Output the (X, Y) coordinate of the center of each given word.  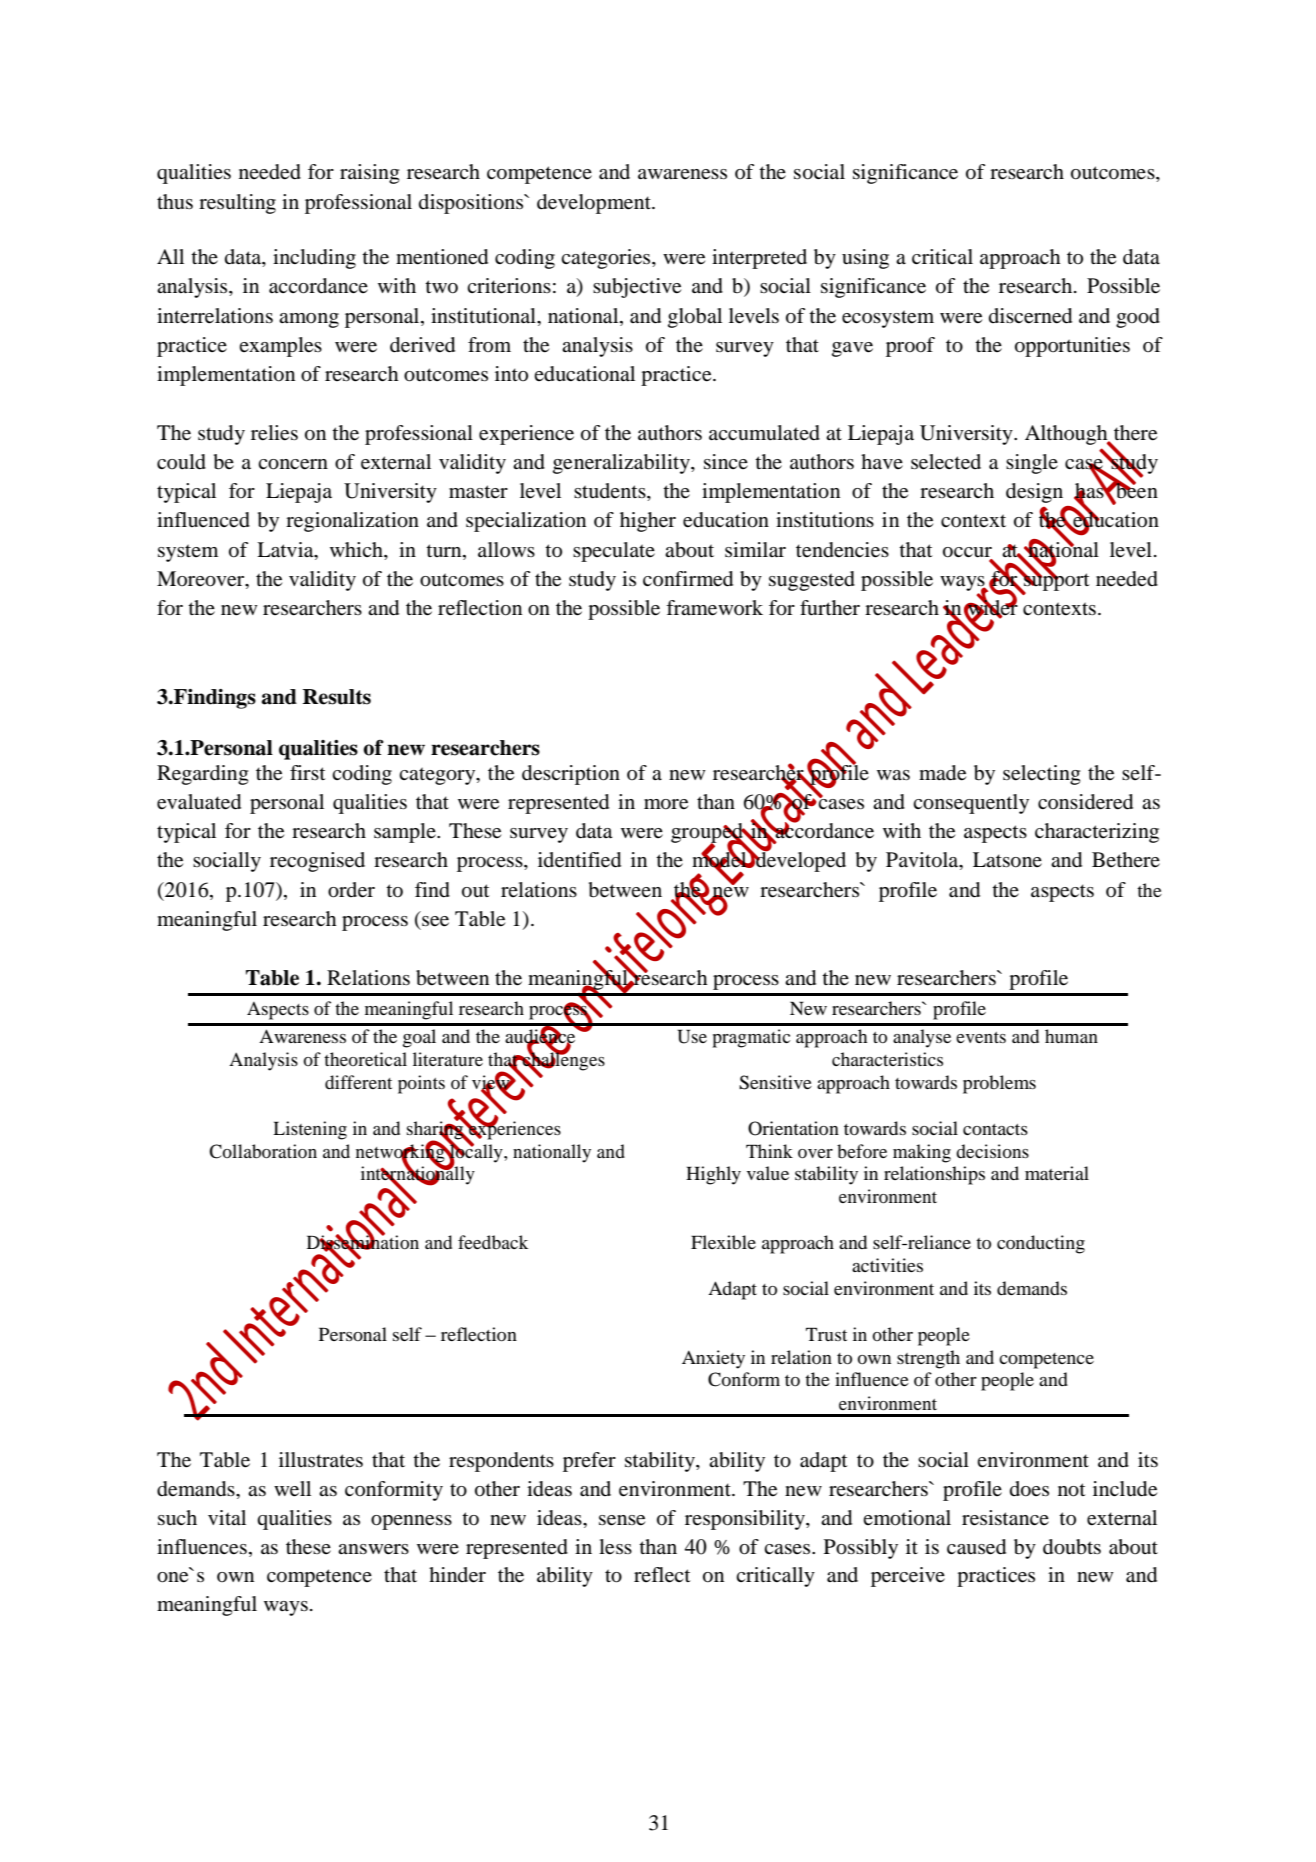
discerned (1030, 316)
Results (337, 697)
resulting (237, 204)
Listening (310, 1130)
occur (967, 552)
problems (999, 1084)
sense (622, 1520)
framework (714, 608)
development (595, 204)
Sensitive (775, 1082)
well (292, 1489)
